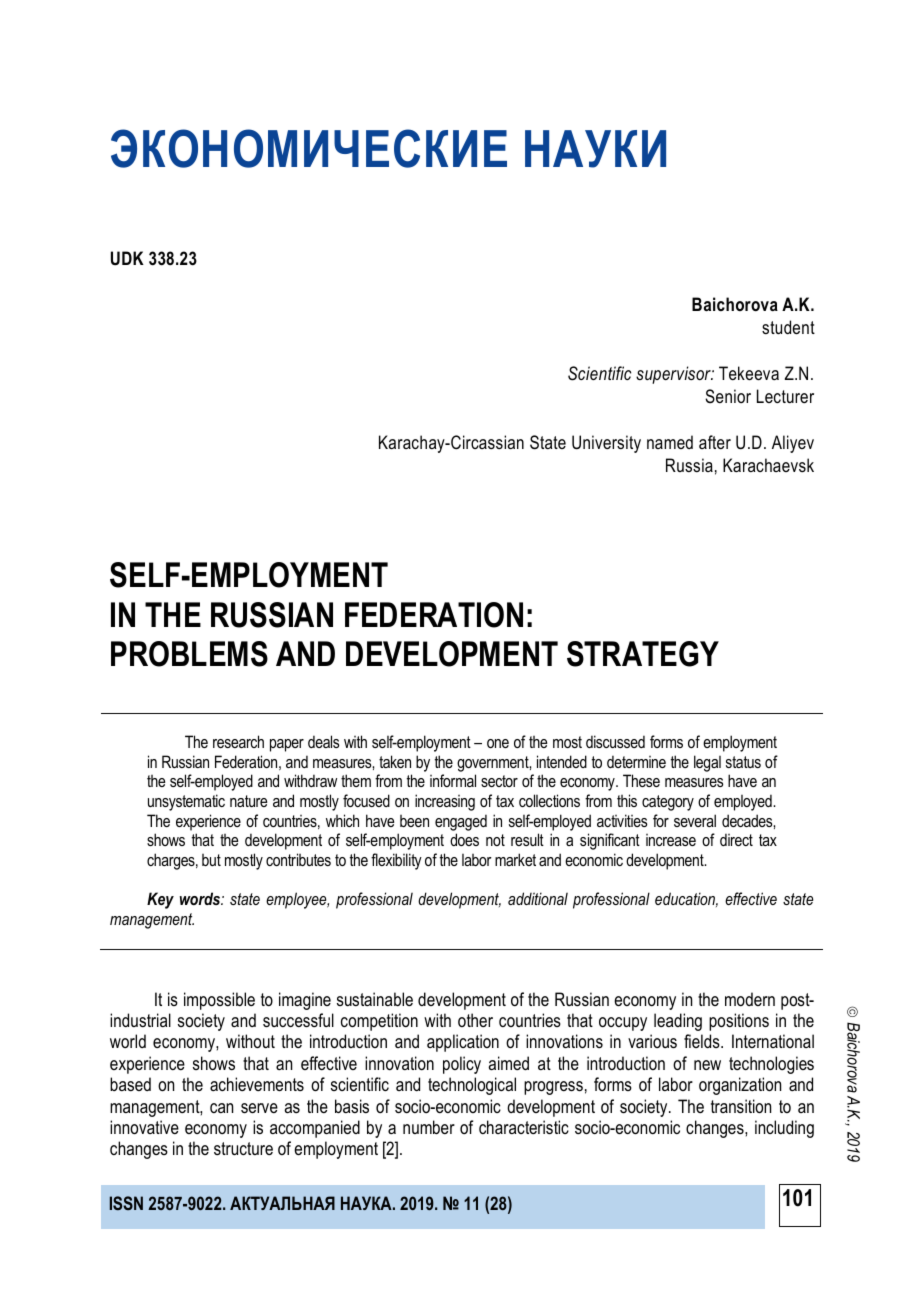 This screenshot has width=924, height=1308. I want to click on number, so click(429, 1127).
